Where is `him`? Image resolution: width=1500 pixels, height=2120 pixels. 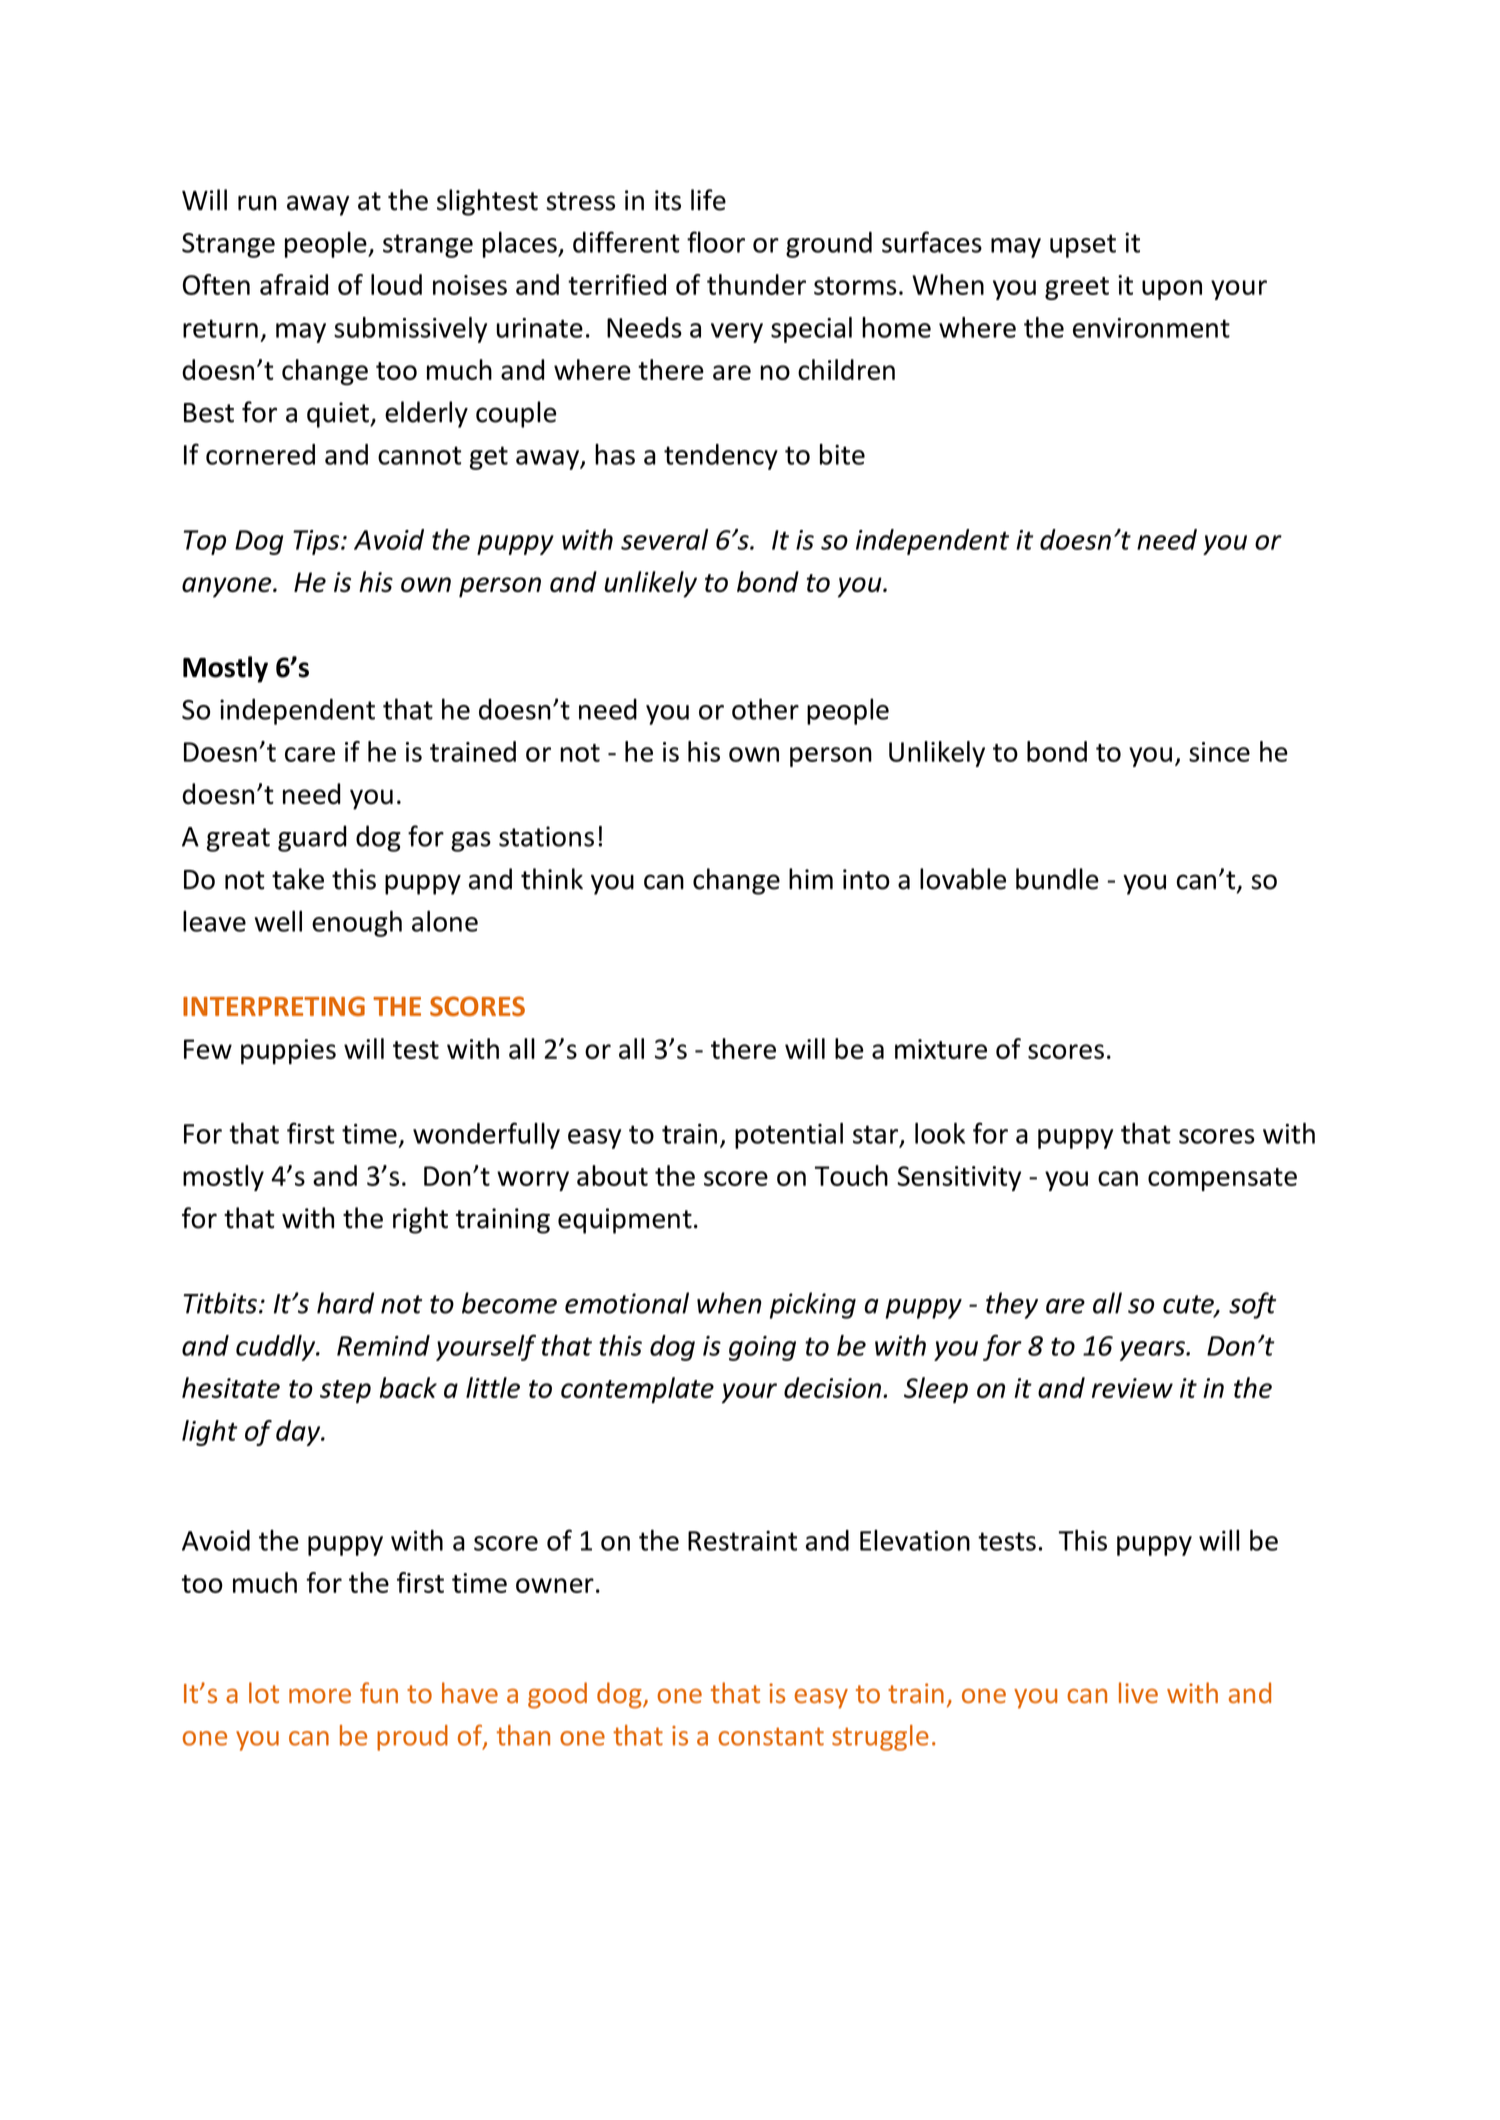
him is located at coordinates (811, 878).
